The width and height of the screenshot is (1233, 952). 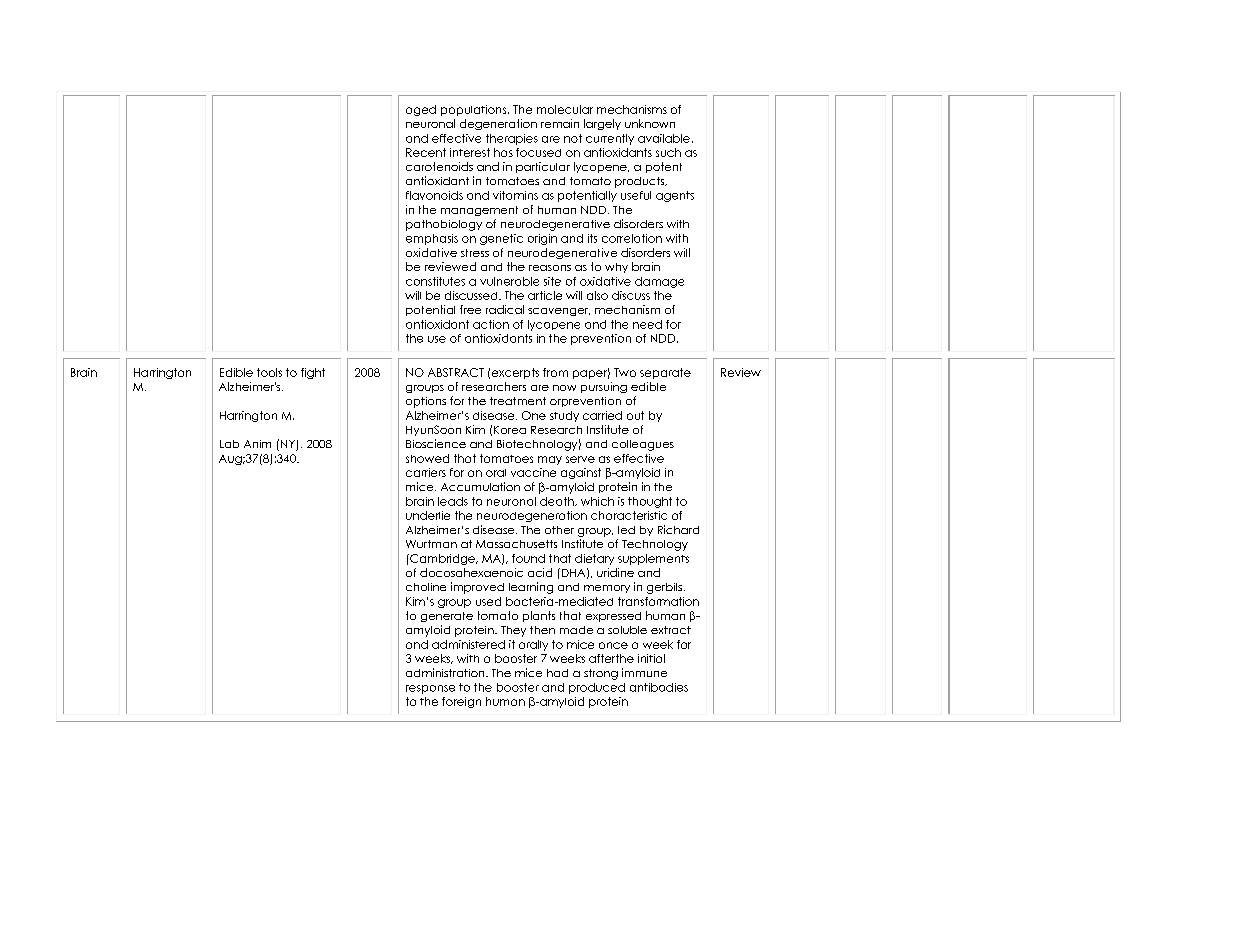 I want to click on populations, so click(x=475, y=110).
